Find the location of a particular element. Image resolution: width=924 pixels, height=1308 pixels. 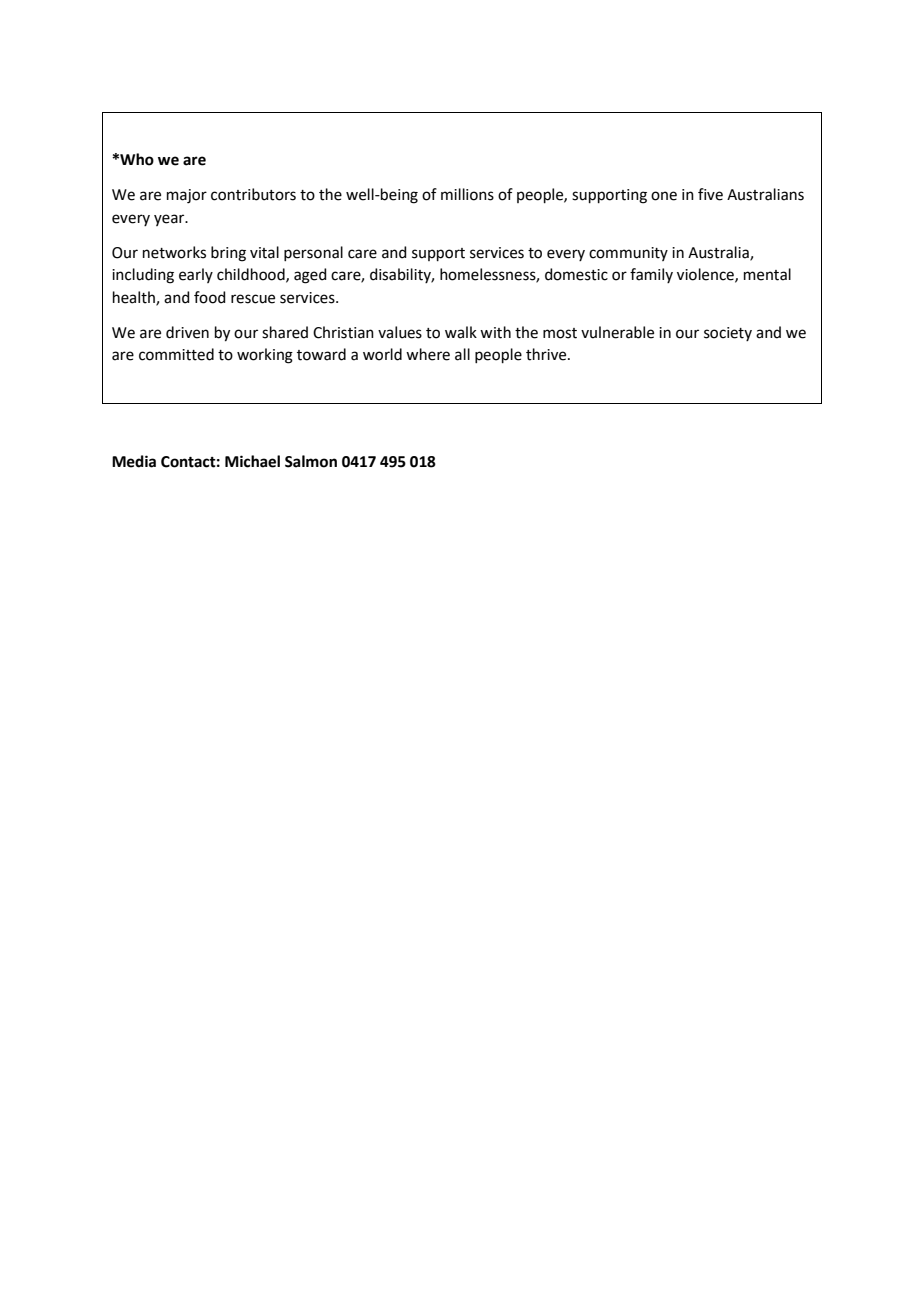

early is located at coordinates (196, 275).
